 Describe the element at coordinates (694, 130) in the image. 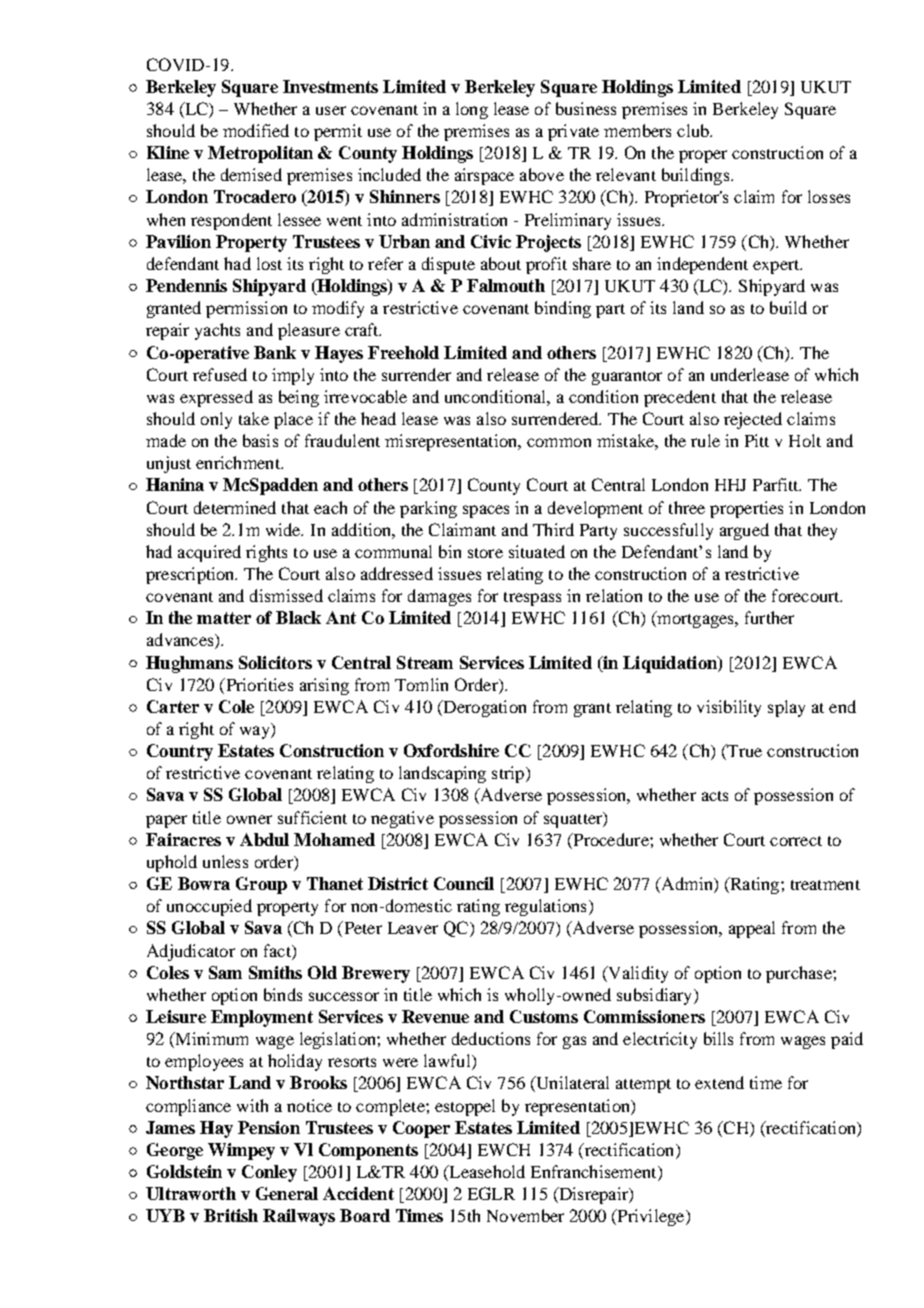

I see `club` at that location.
